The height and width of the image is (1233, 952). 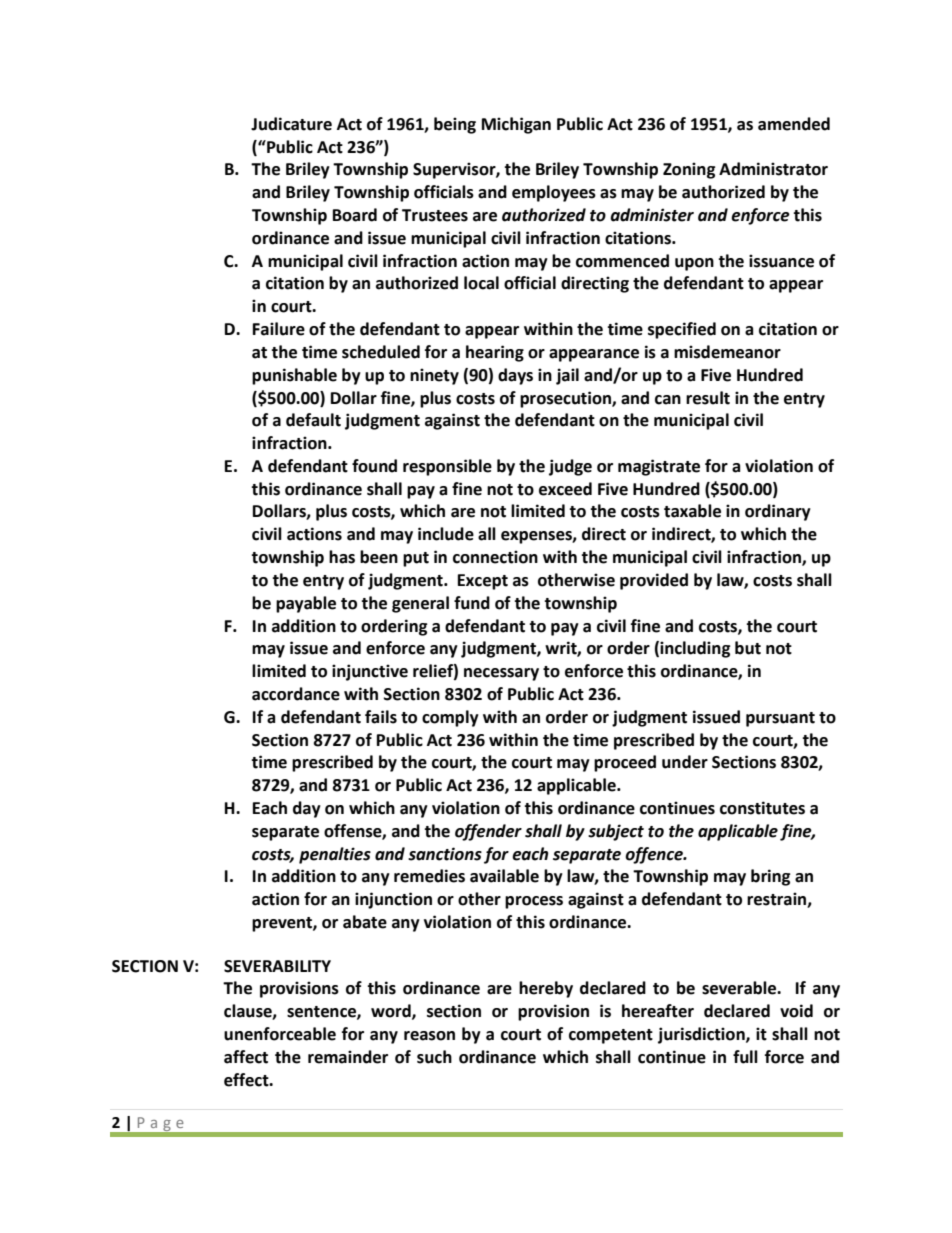 I want to click on comply, so click(x=450, y=718).
